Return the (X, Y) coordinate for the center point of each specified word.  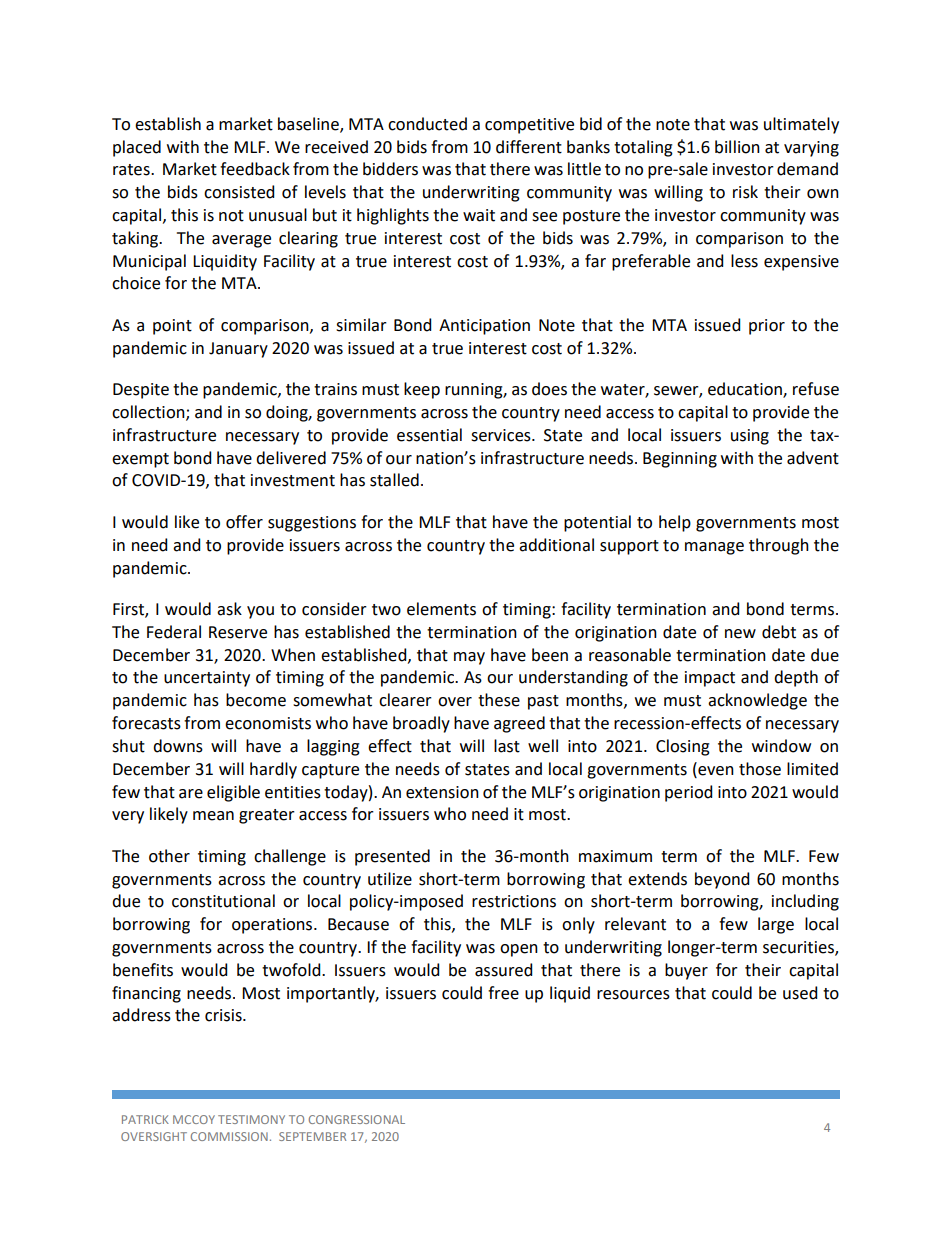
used (800, 993)
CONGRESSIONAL (357, 1119)
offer (244, 522)
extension (442, 792)
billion (737, 147)
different (529, 147)
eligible (233, 793)
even (715, 769)
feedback (255, 169)
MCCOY (194, 1119)
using (750, 437)
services (502, 435)
